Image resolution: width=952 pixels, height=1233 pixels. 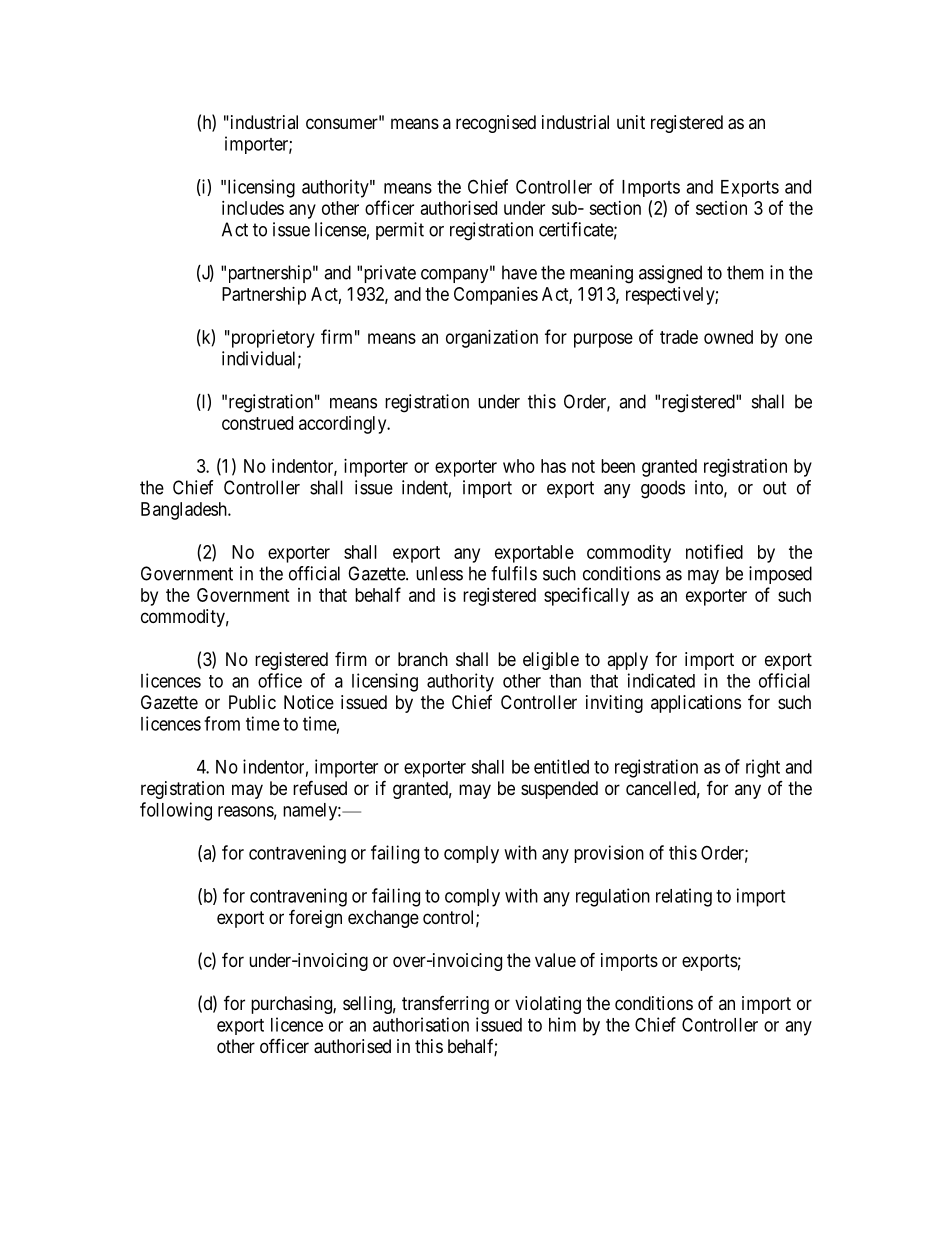 What do you see at coordinates (257, 423) in the document?
I see `construed` at bounding box center [257, 423].
